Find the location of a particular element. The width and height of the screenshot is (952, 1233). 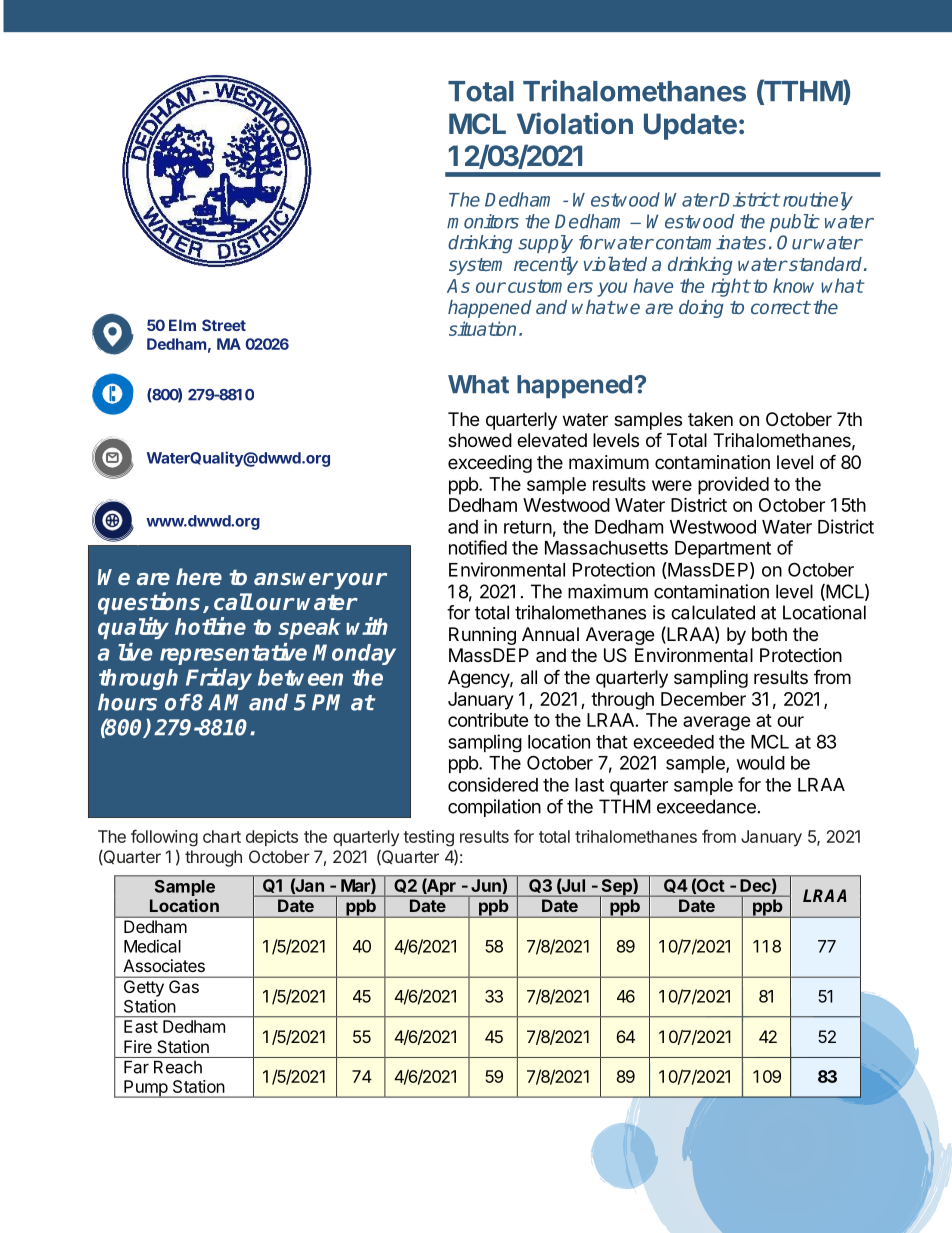

Reach is located at coordinates (178, 1067).
